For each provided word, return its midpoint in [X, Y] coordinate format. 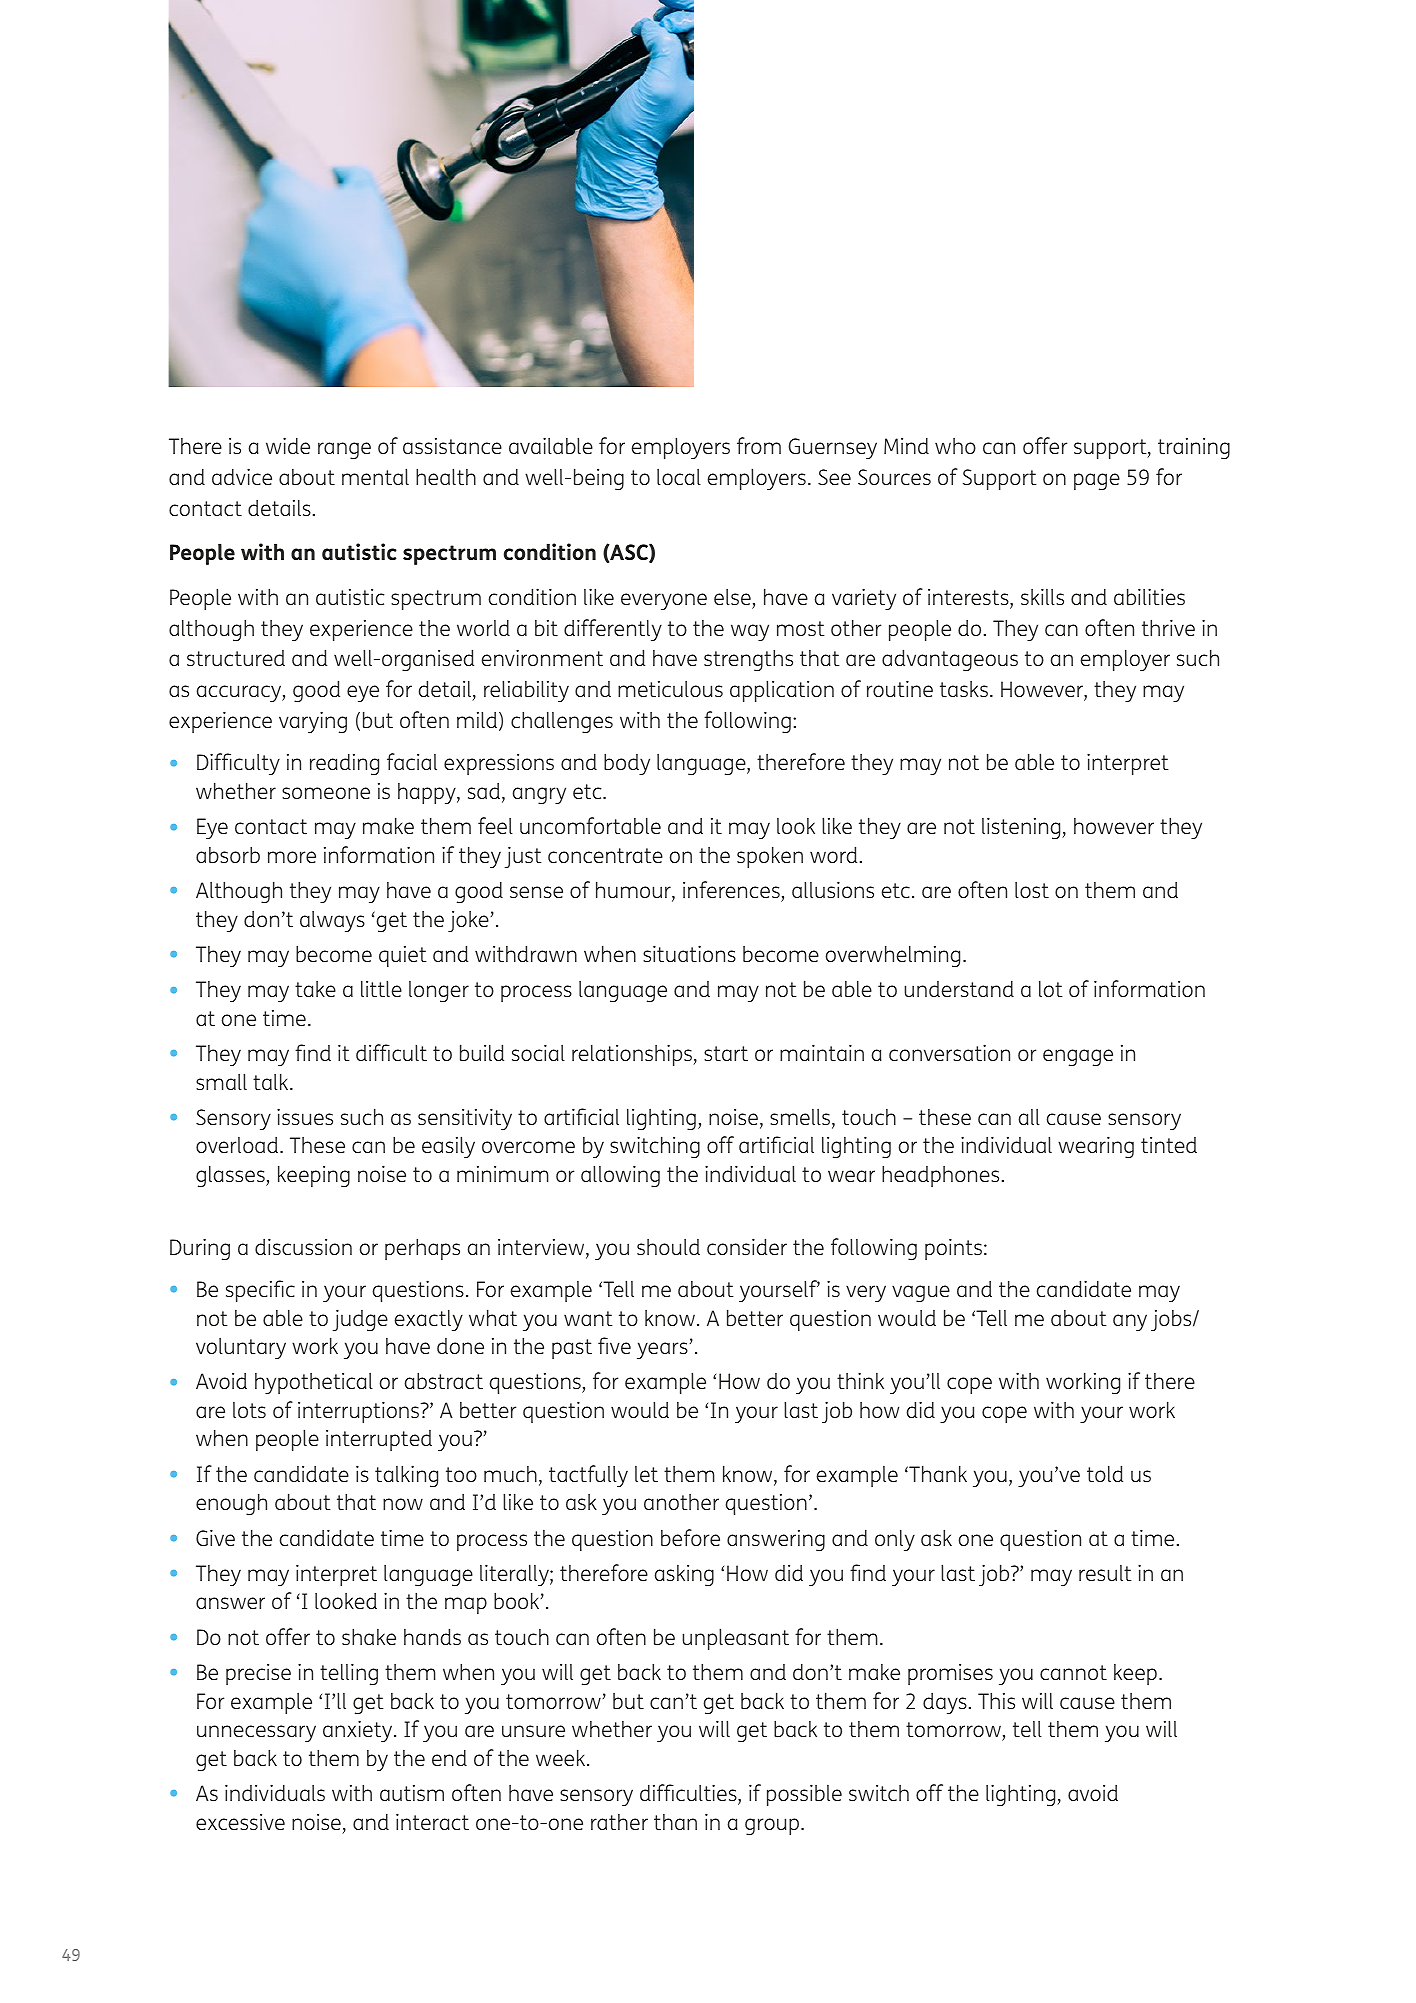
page [1097, 481]
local [679, 477]
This [996, 1700]
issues [305, 1116]
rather [619, 1822]
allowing [620, 1176]
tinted [1169, 1145]
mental [375, 476]
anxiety [359, 1731]
